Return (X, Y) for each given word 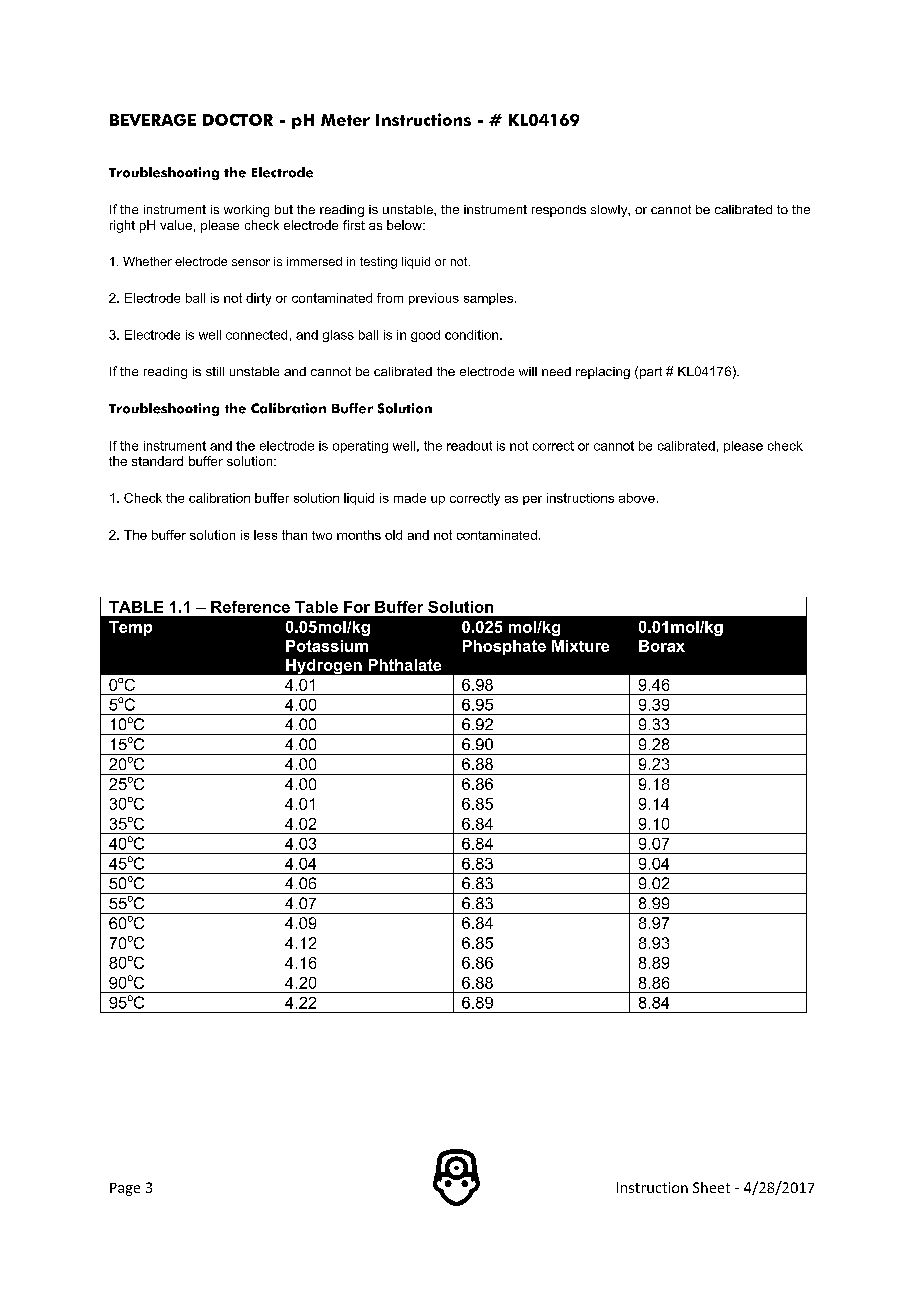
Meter (345, 120)
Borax (662, 646)
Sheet (711, 1187)
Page (125, 1189)
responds (559, 211)
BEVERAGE (153, 120)
